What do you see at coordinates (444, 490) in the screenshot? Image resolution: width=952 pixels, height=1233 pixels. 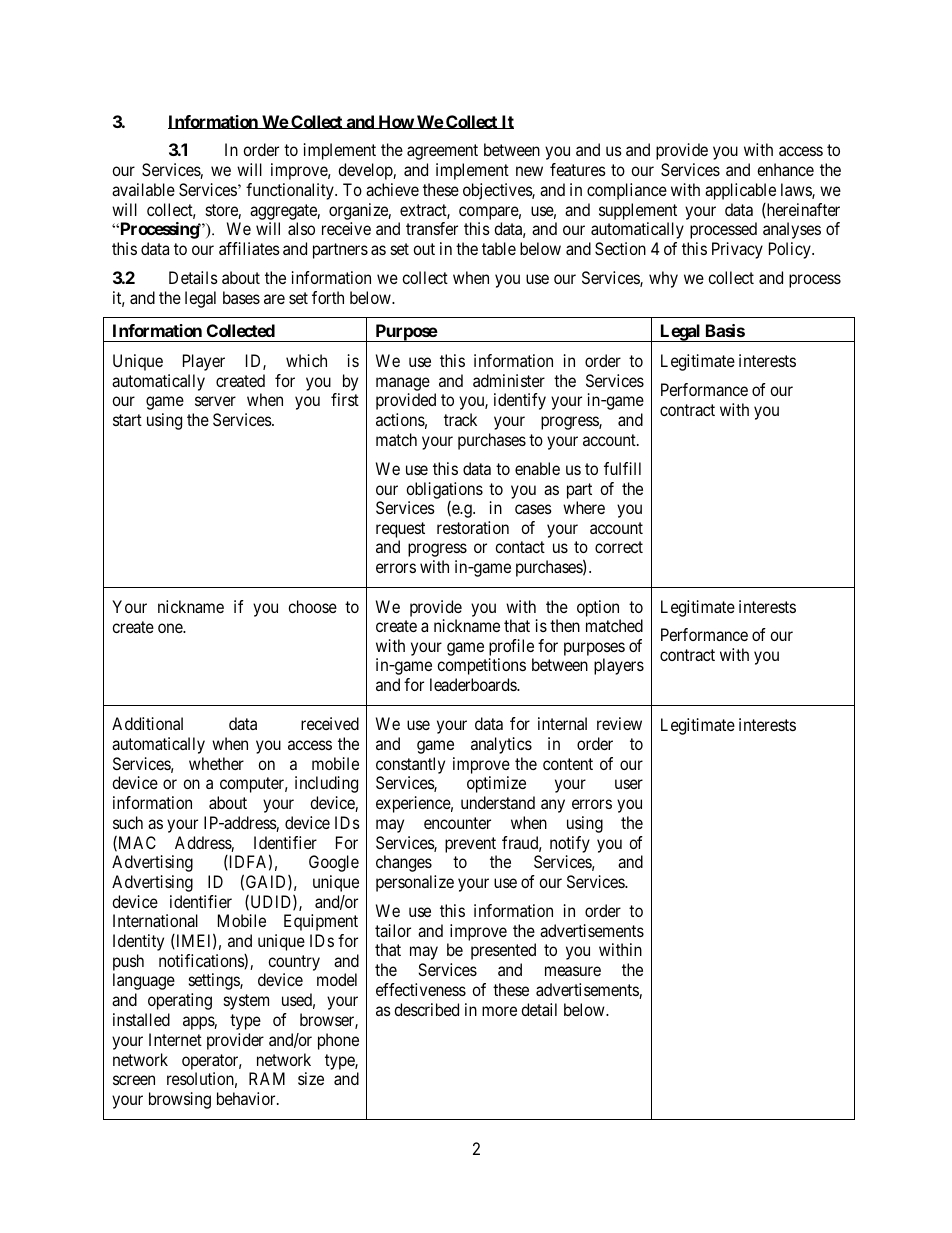 I see `obligations` at bounding box center [444, 490].
